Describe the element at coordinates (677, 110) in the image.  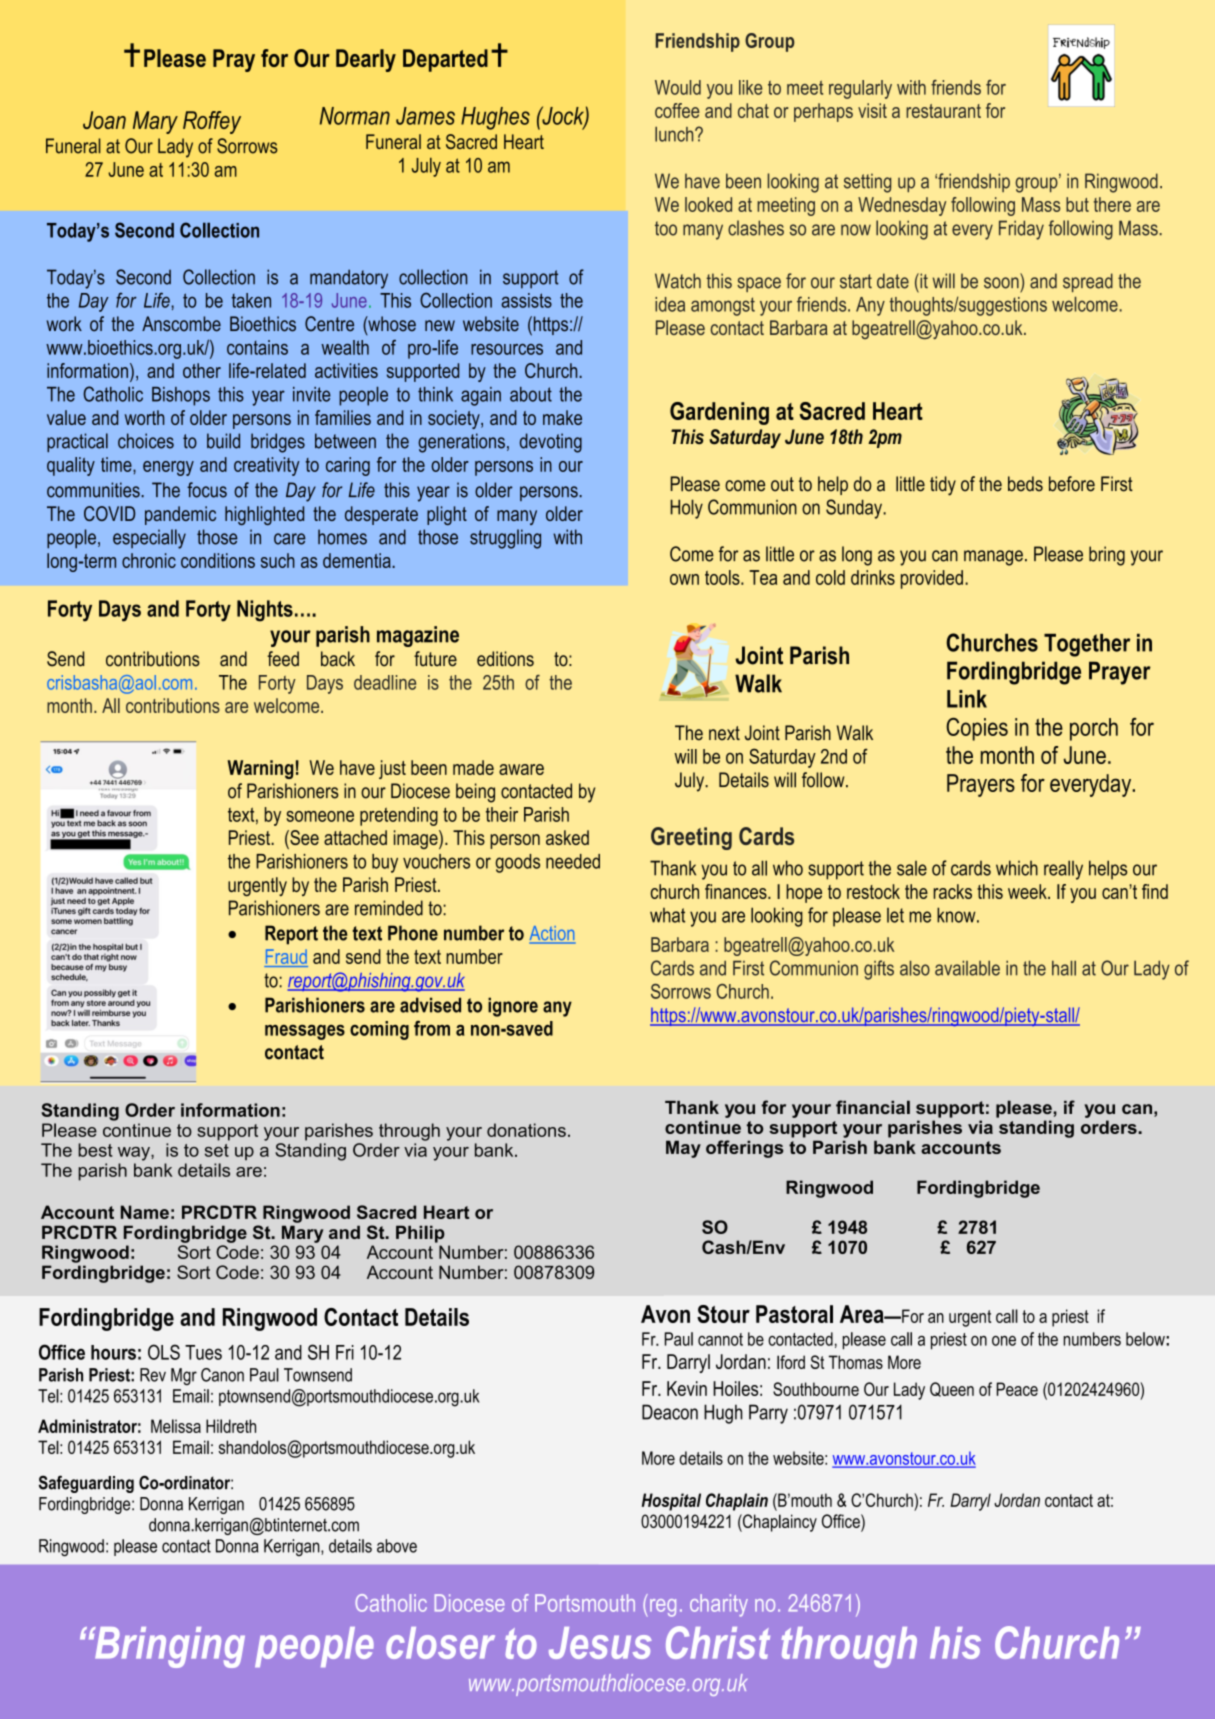
I see `coffee` at that location.
